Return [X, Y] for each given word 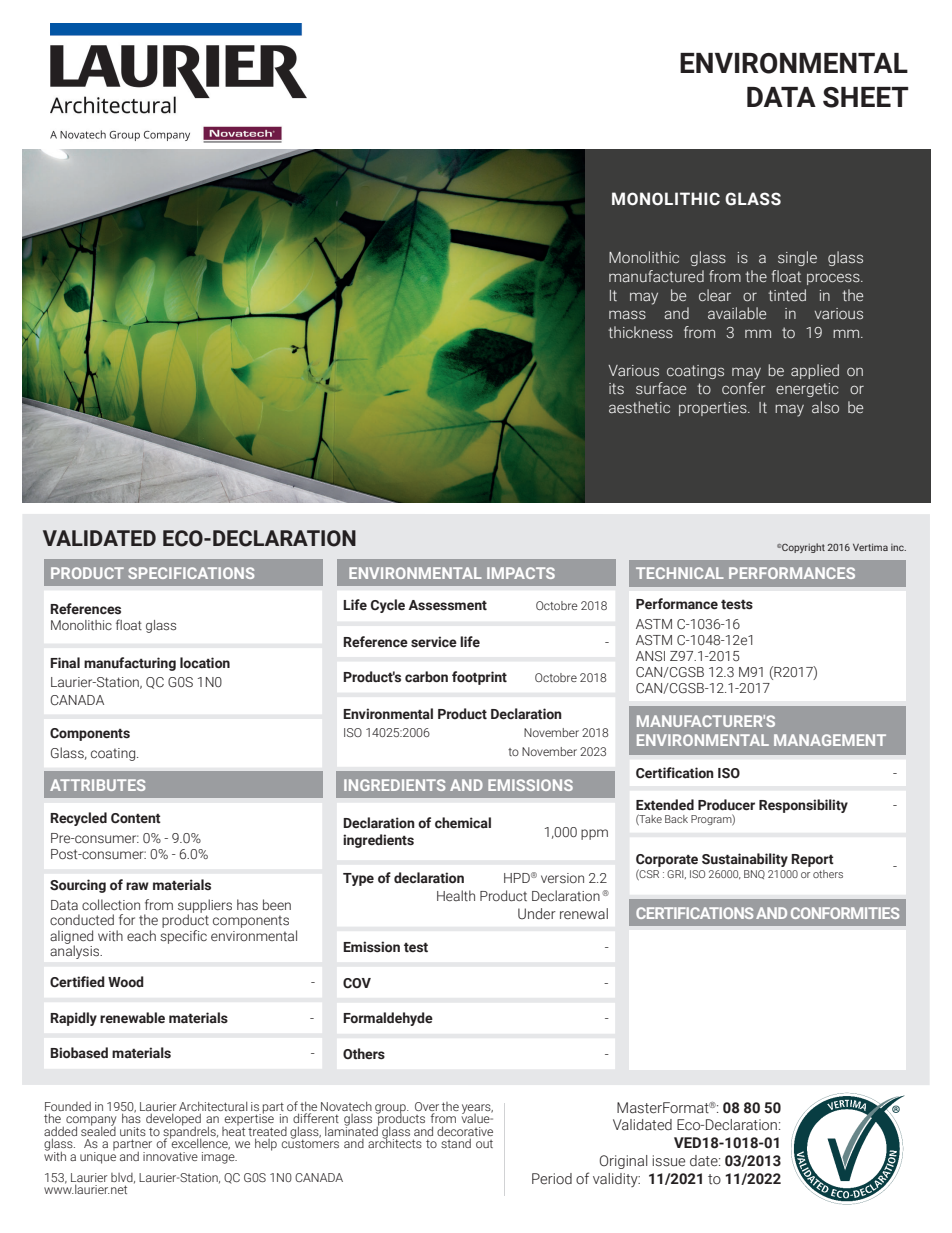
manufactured [656, 276]
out [484, 1144]
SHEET [866, 97]
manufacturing [130, 664]
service [434, 642]
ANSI [650, 656]
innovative [170, 1156]
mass [627, 315]
